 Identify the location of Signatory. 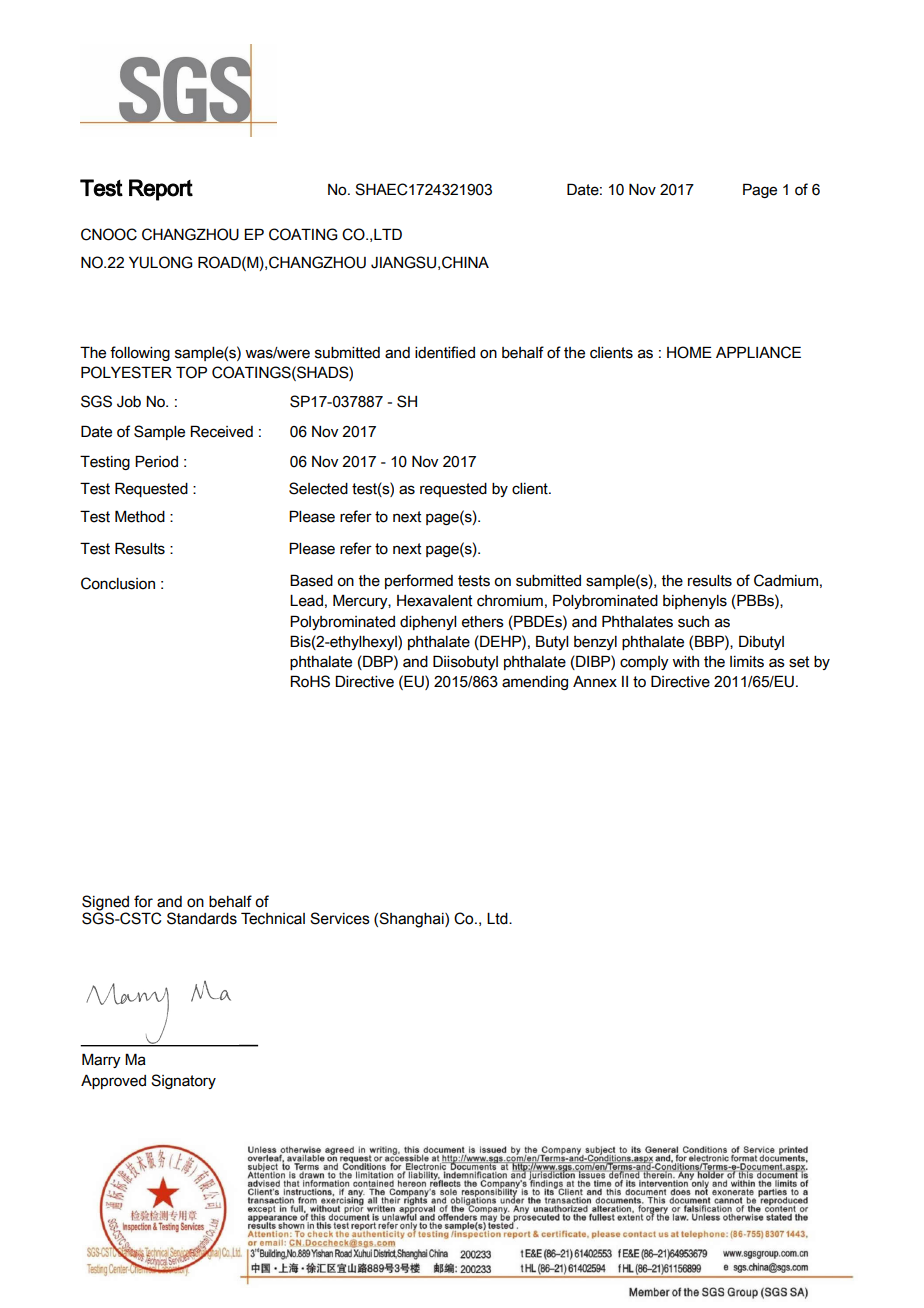
(183, 1081).
